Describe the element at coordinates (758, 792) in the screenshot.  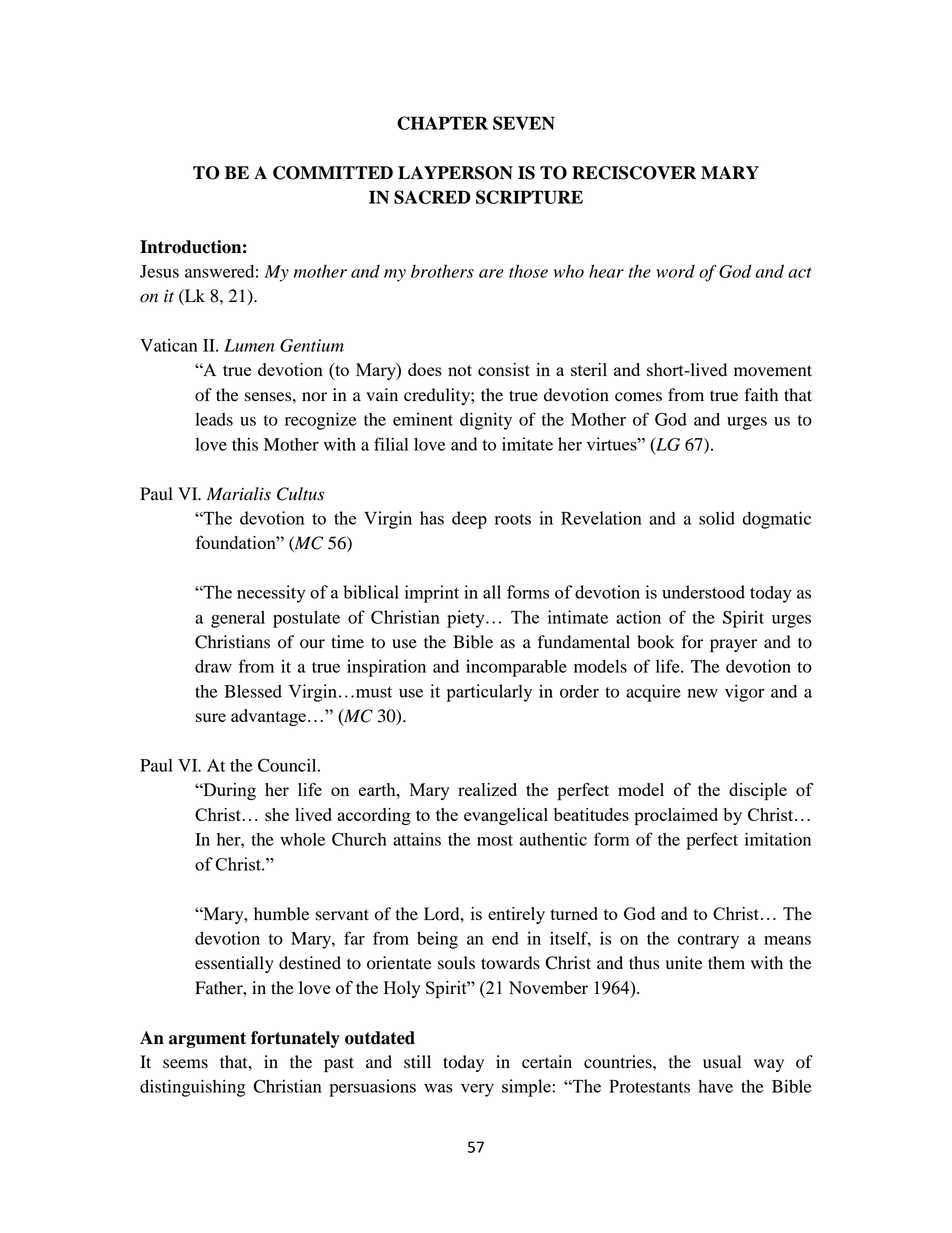
I see `disciple` at that location.
